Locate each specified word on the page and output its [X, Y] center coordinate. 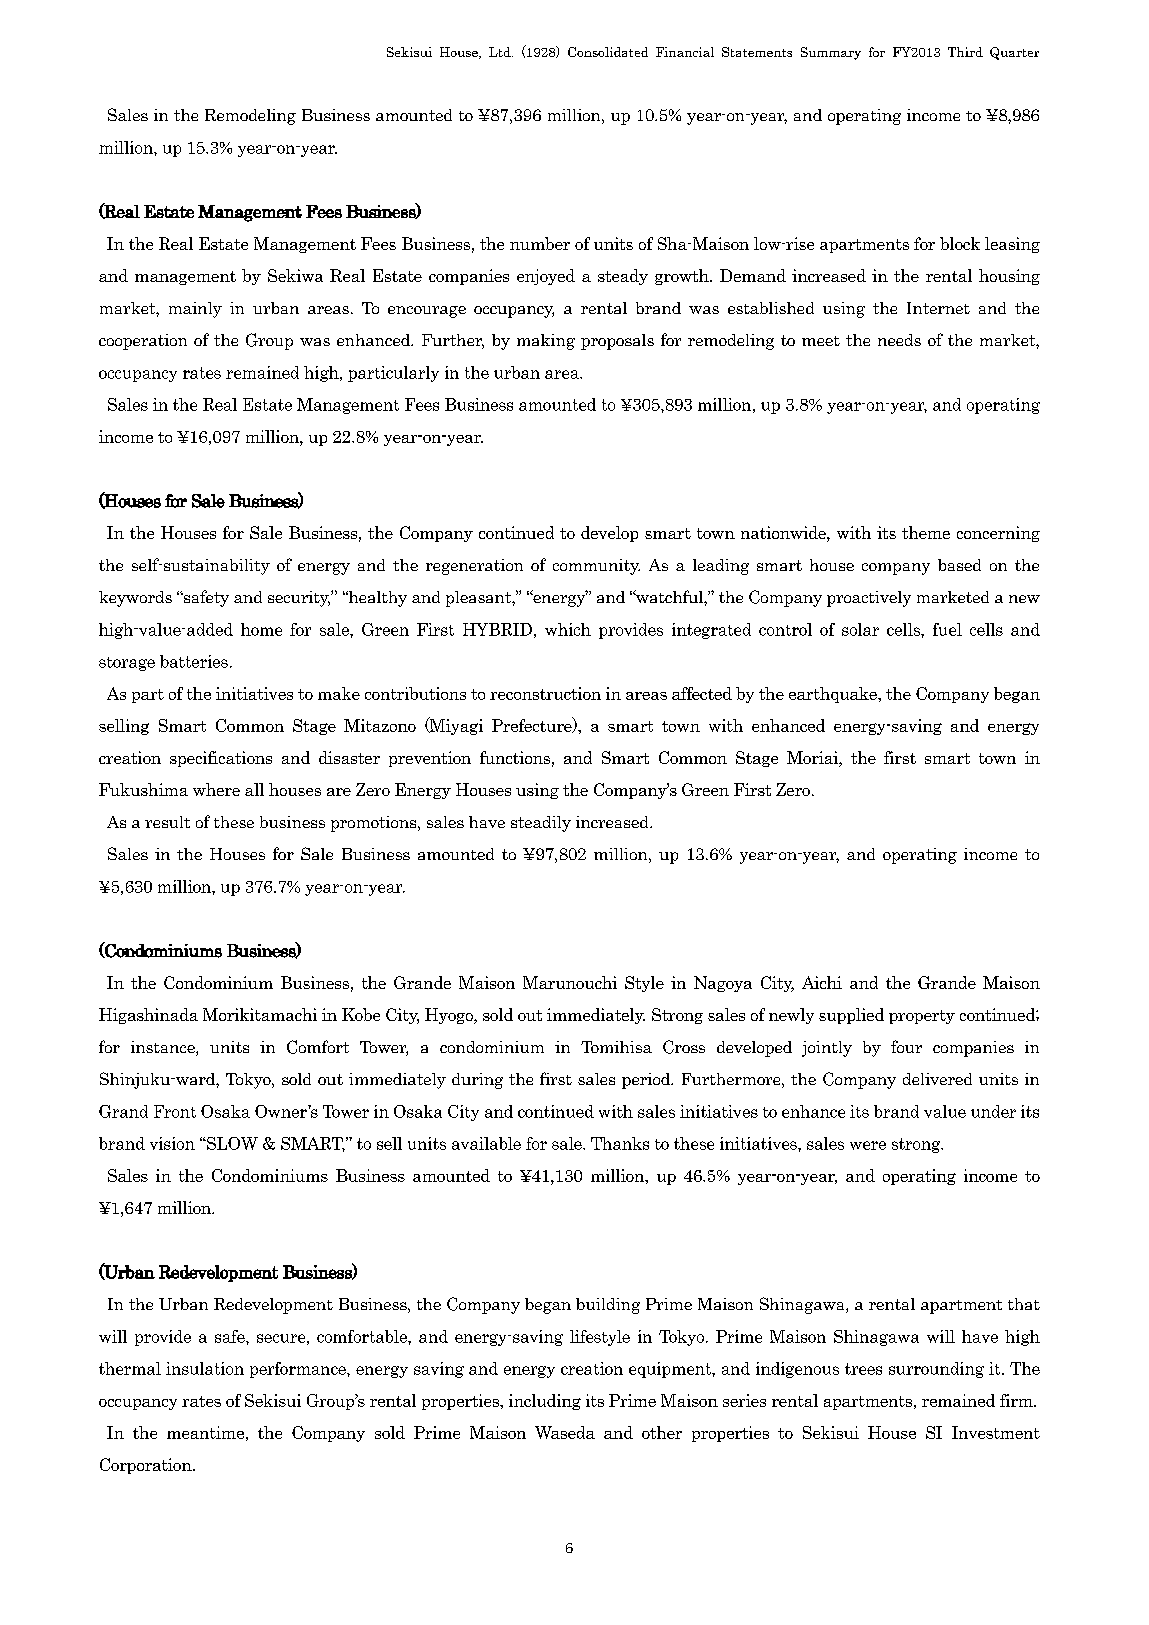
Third [965, 52]
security [299, 599]
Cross [684, 1047]
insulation [205, 1368]
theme [926, 532]
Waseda [565, 1432]
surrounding [936, 1370]
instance [164, 1048]
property [922, 1017]
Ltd [501, 52]
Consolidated [608, 52]
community [596, 567]
